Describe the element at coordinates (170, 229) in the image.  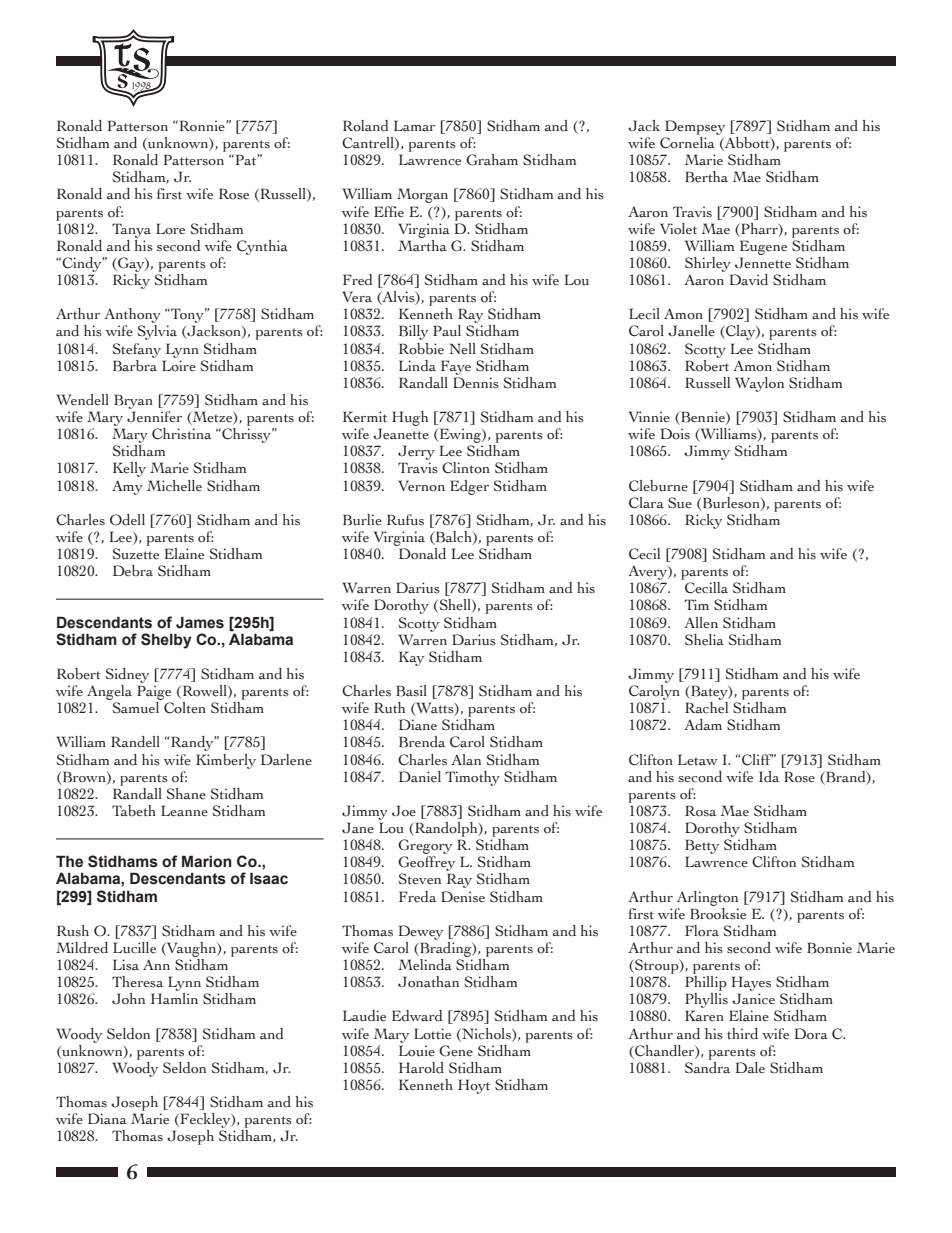
I see `Lore` at that location.
